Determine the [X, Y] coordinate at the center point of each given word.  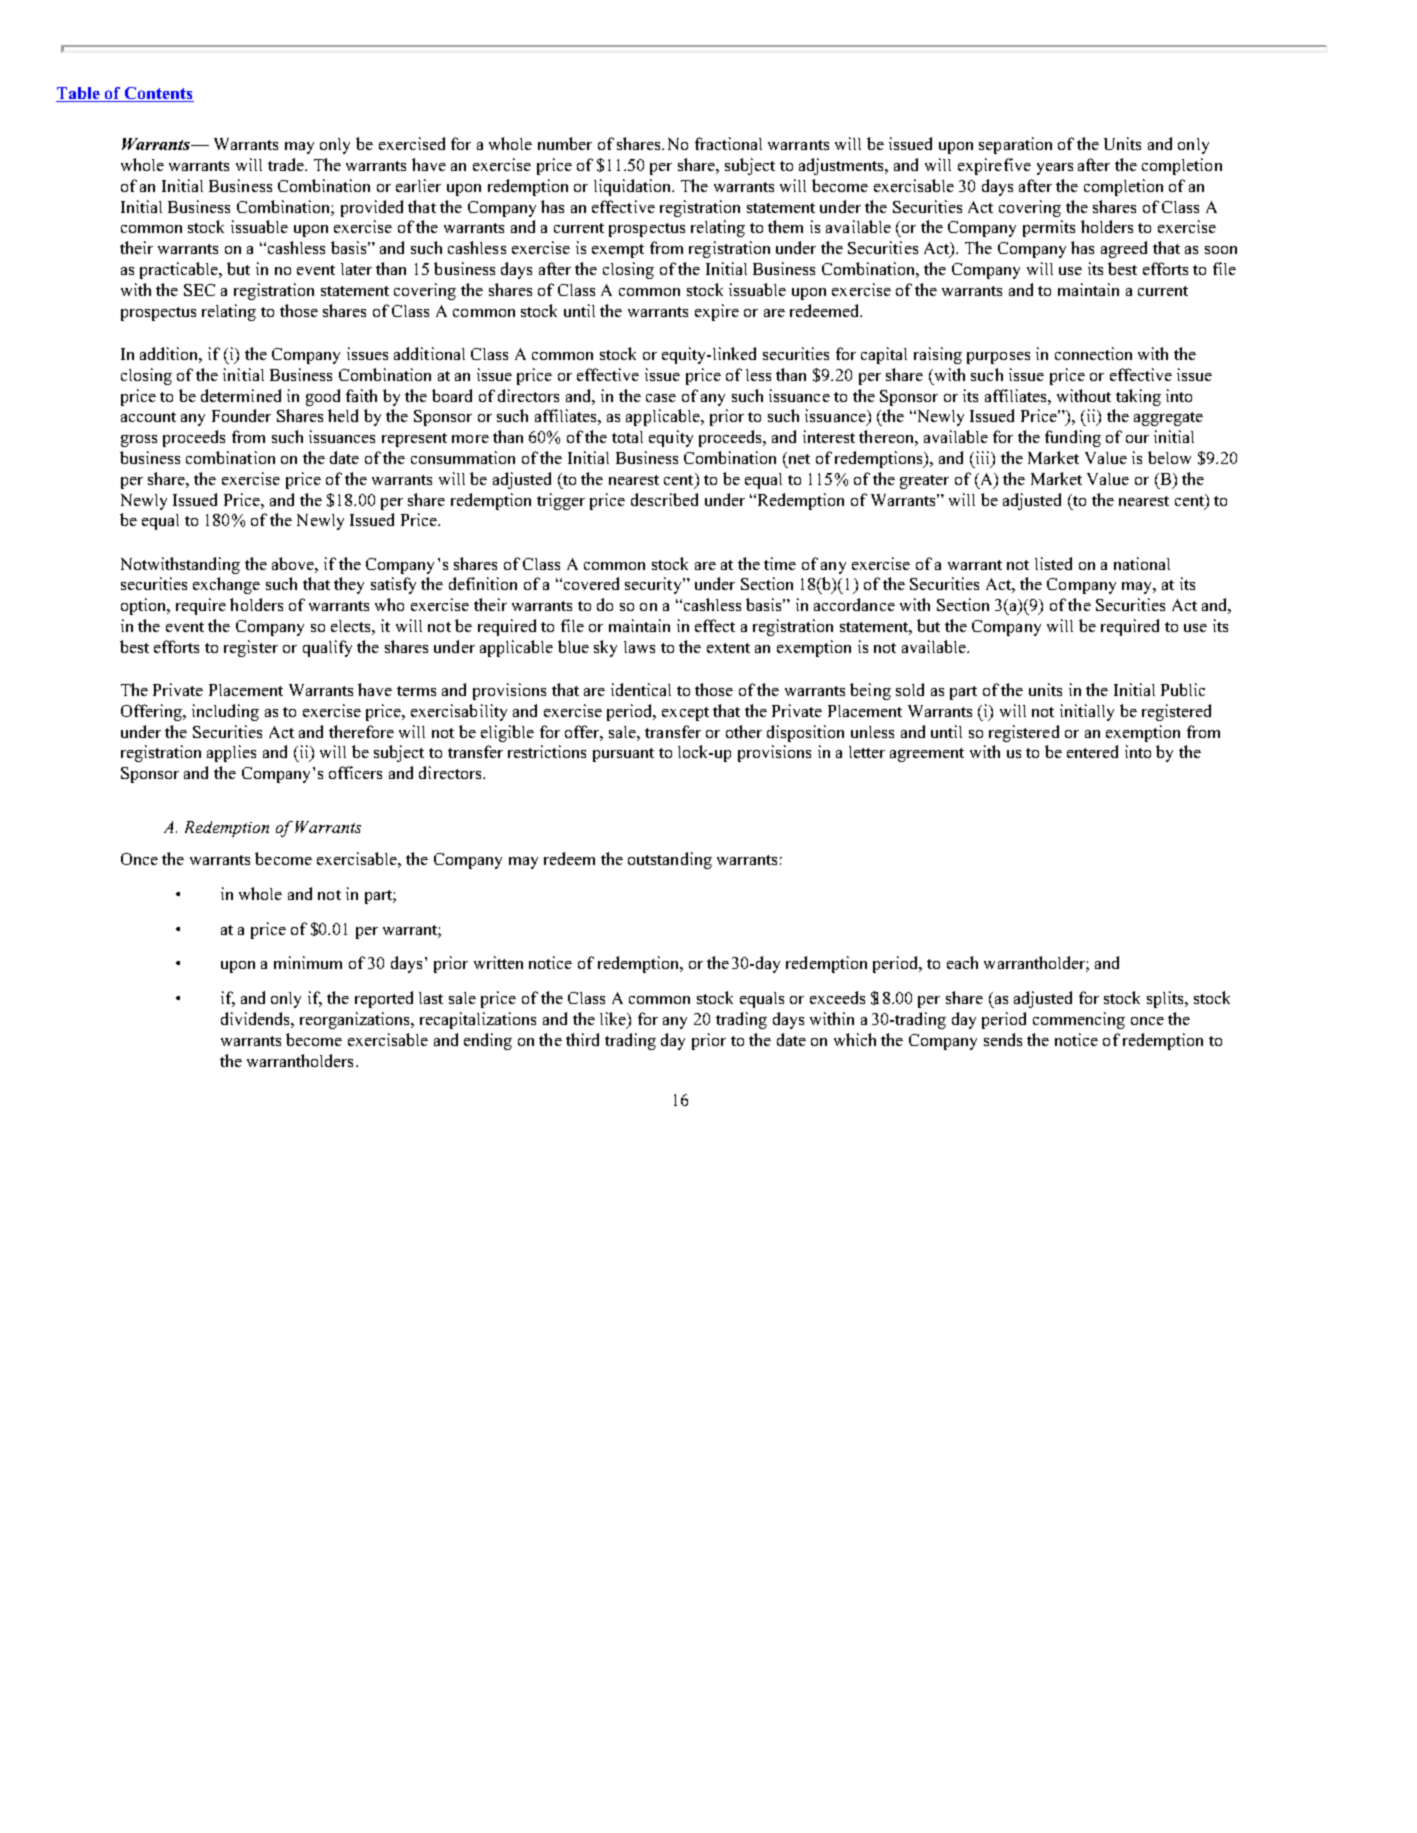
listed [1053, 563]
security [654, 585]
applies [231, 753]
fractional [728, 143]
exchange [226, 585]
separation [1015, 145]
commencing [1079, 1020]
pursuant [623, 755]
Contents [158, 94]
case [661, 398]
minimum [308, 962]
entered [1092, 751]
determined [241, 395]
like [614, 1020]
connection [1093, 353]
